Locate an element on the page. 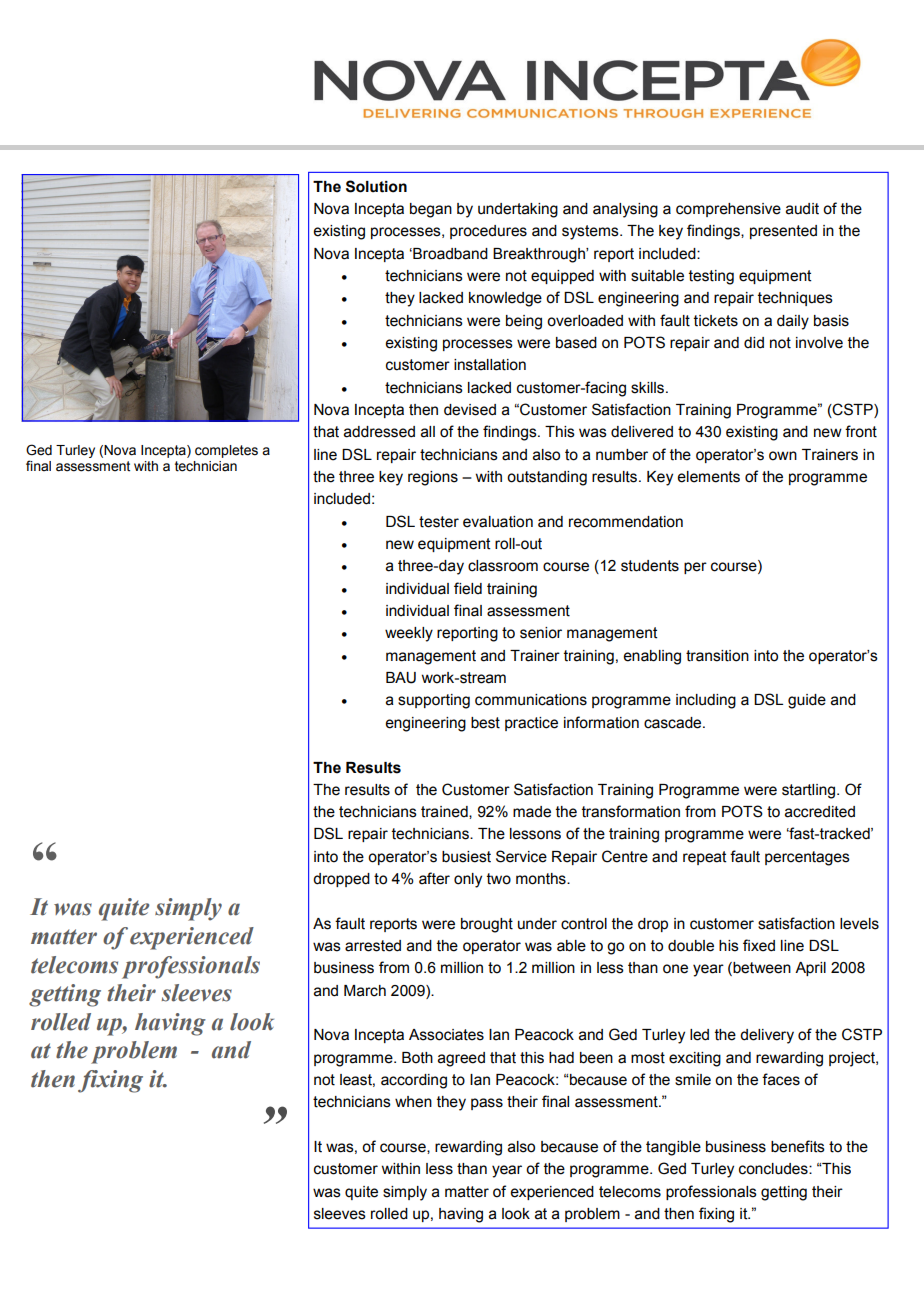 Image resolution: width=924 pixels, height=1308 pixels. fixed is located at coordinates (759, 945).
